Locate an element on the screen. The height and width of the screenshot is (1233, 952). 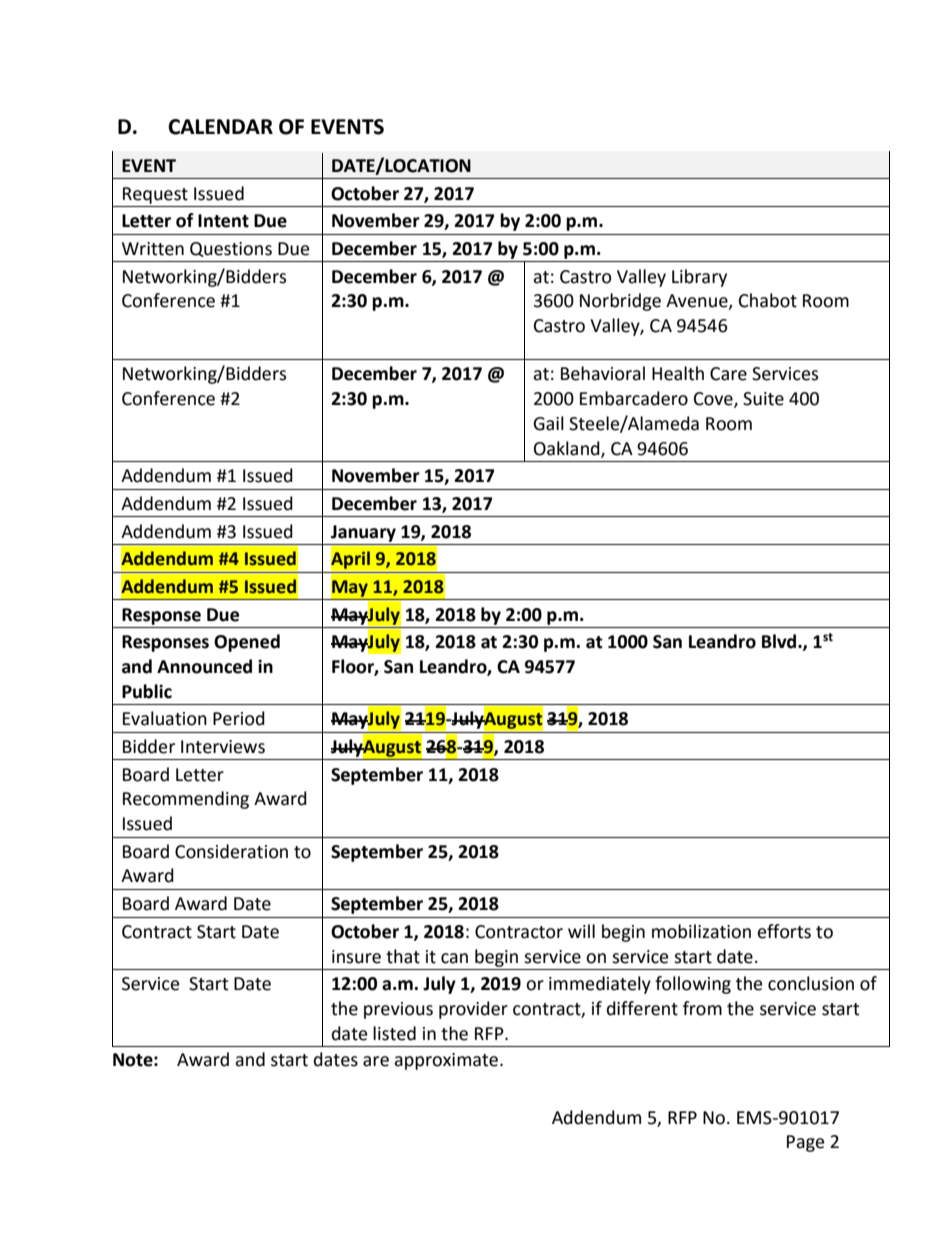
Cove is located at coordinates (714, 400).
